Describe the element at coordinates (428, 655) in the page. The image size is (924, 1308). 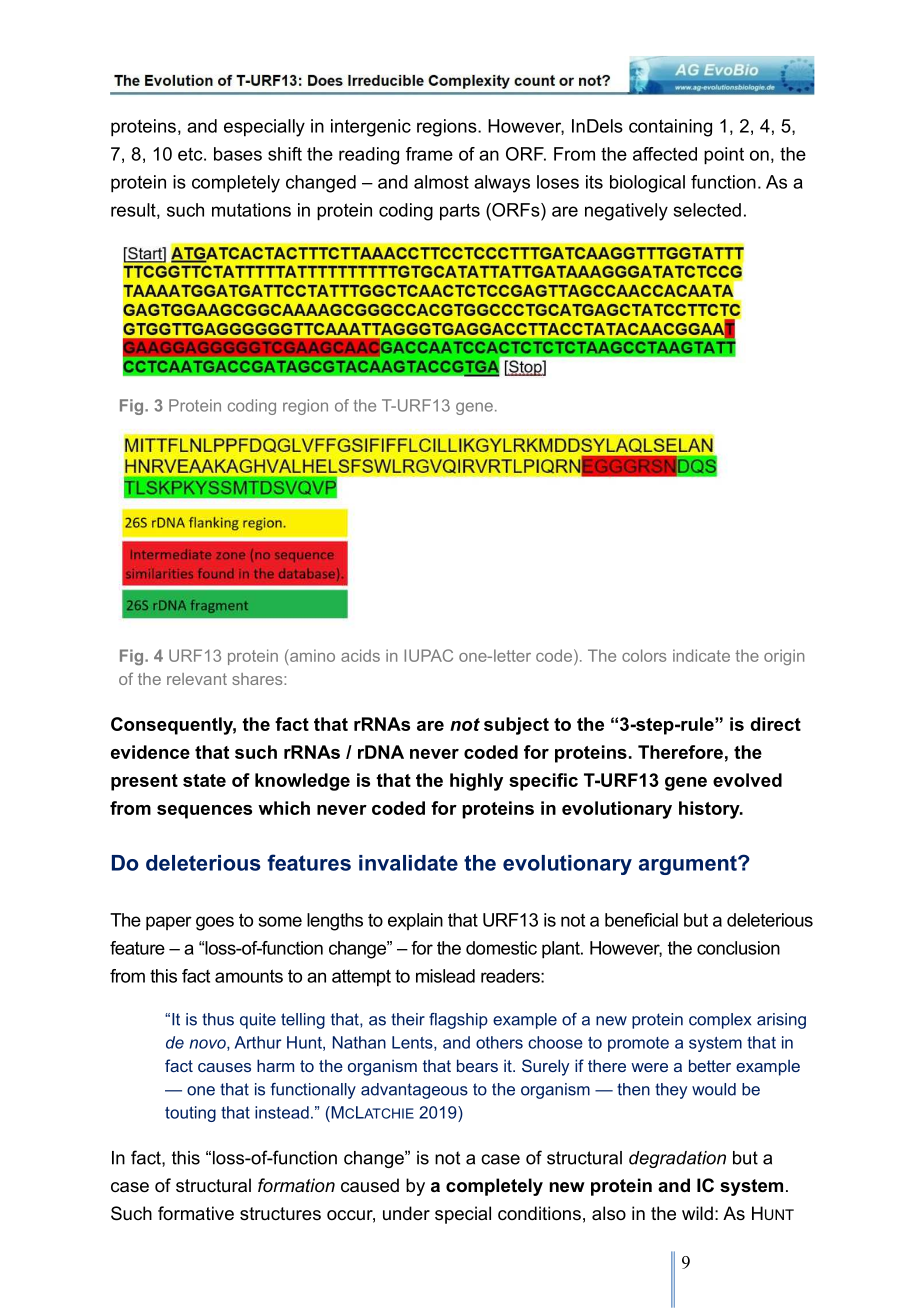
I see `IUPAC` at that location.
